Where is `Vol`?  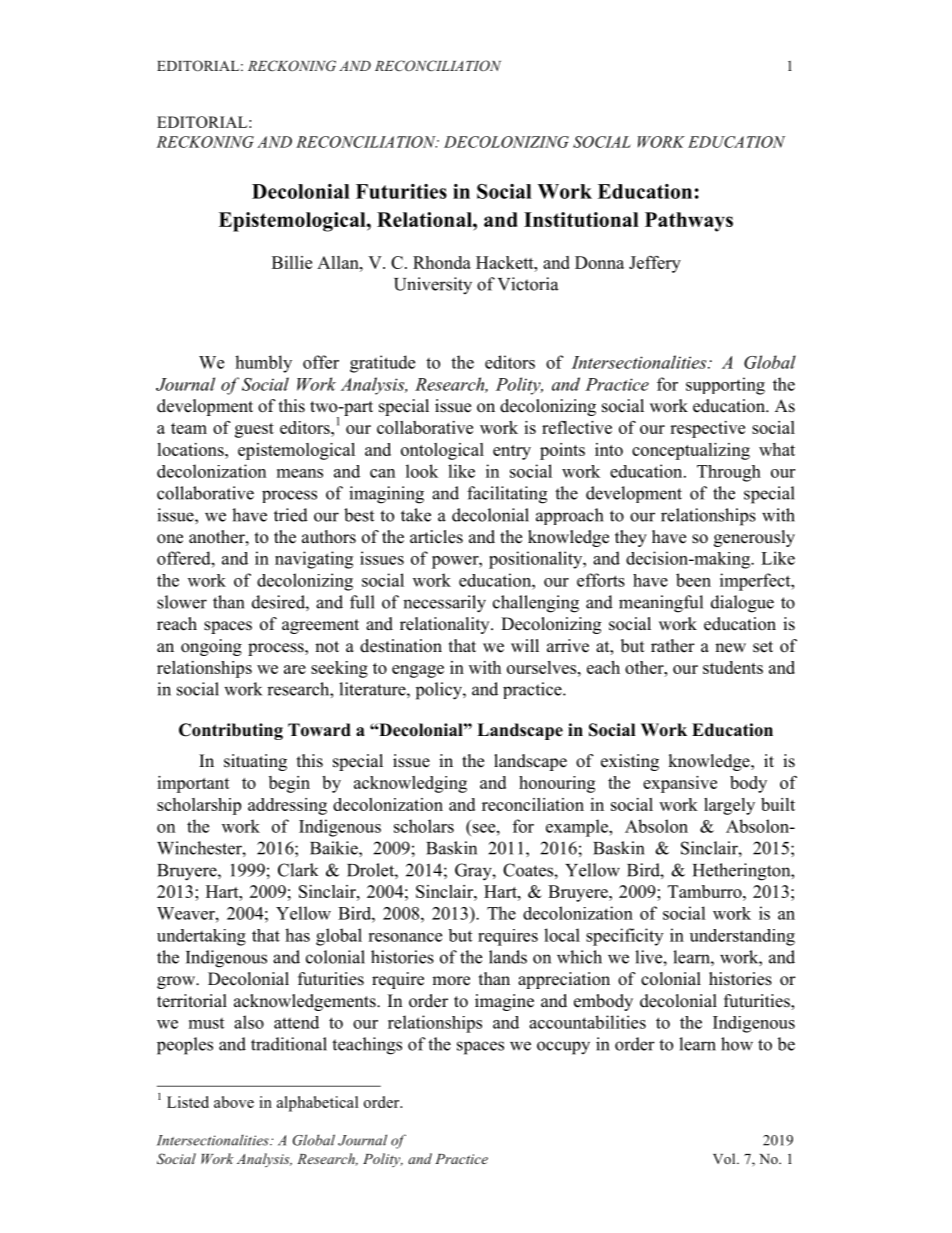
Vol is located at coordinates (725, 1158).
